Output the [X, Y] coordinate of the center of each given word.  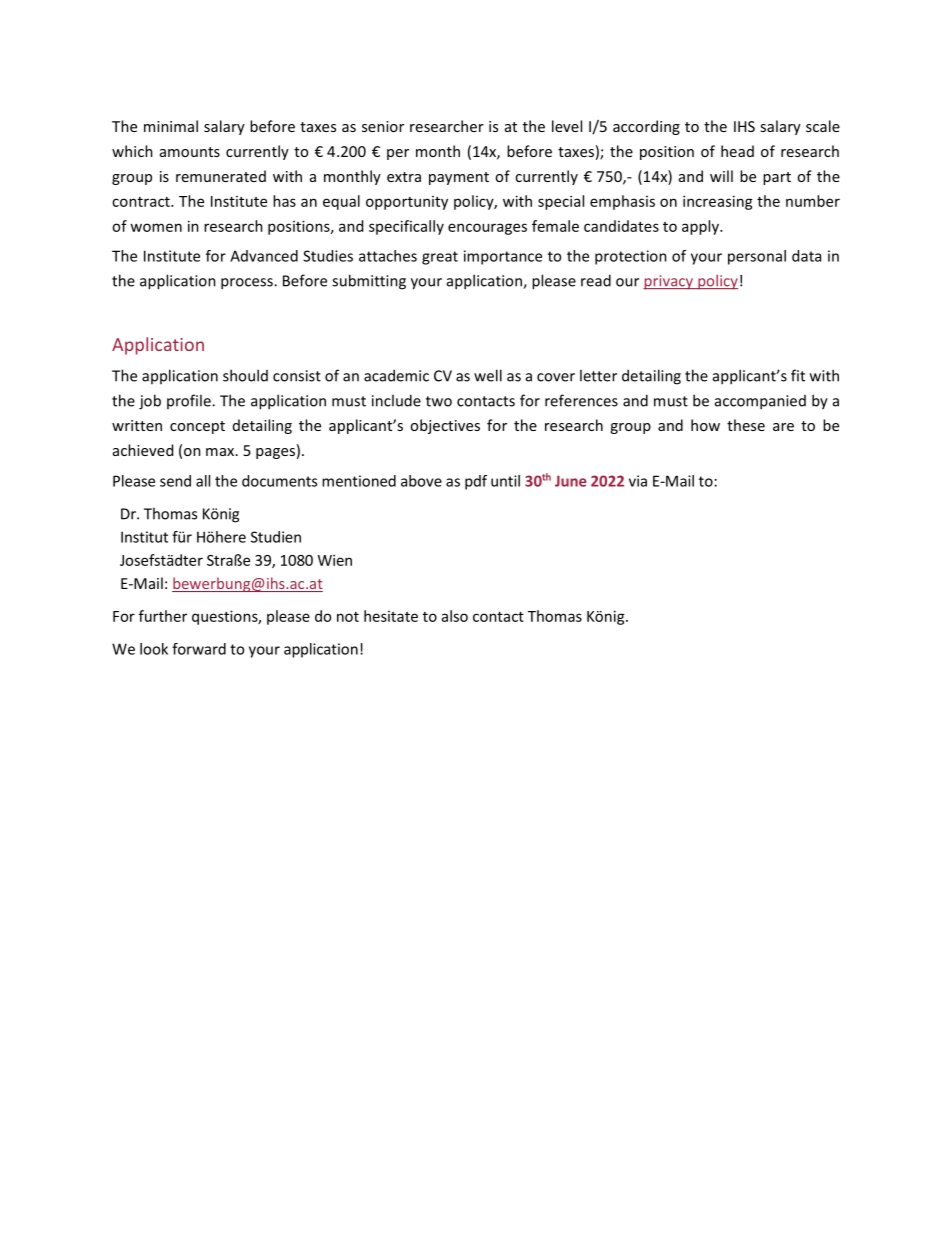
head [737, 151]
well [488, 375]
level [567, 126]
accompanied [760, 402]
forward [199, 649]
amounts [190, 152]
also [455, 616]
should [245, 375]
